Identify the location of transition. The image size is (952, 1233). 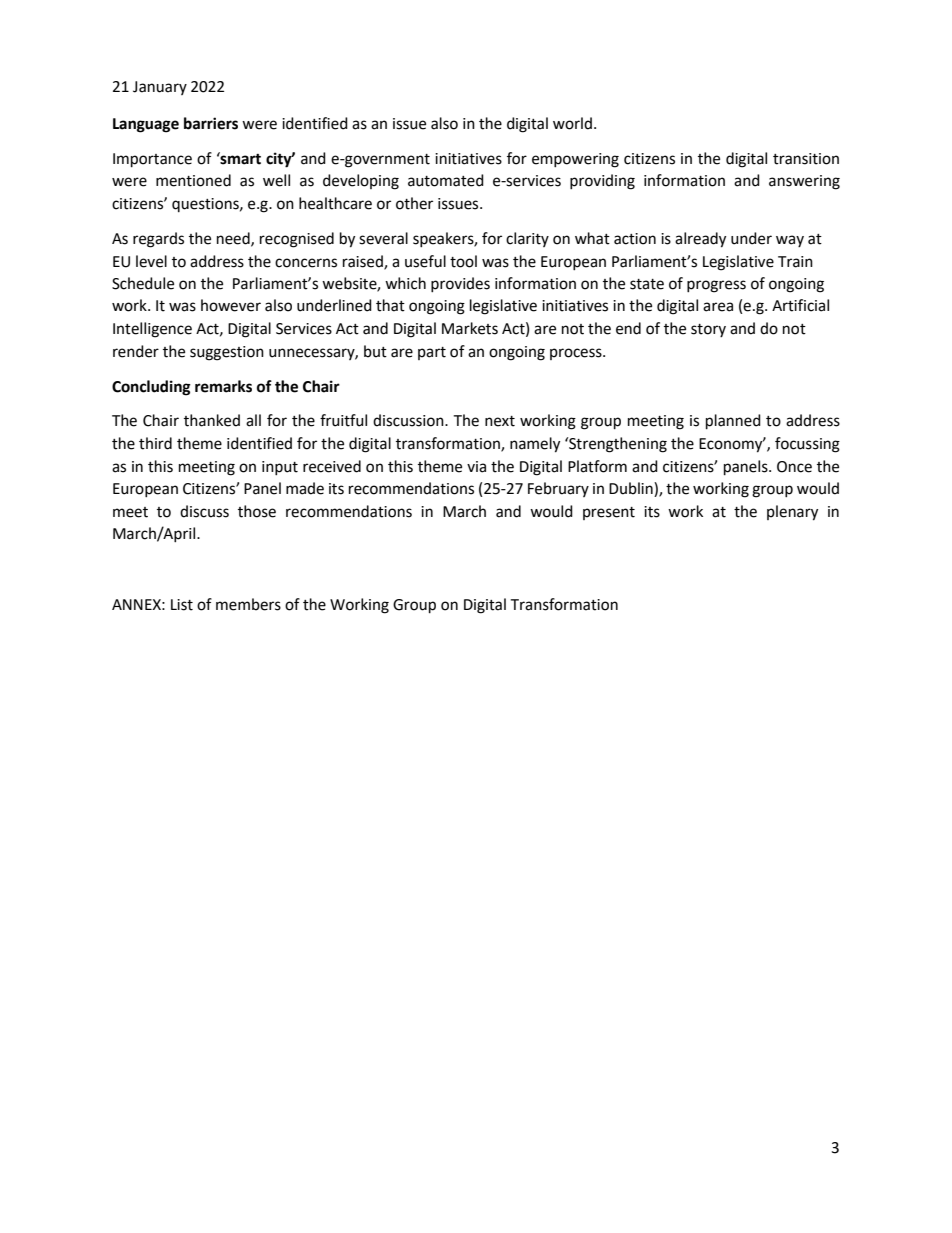
(806, 159).
